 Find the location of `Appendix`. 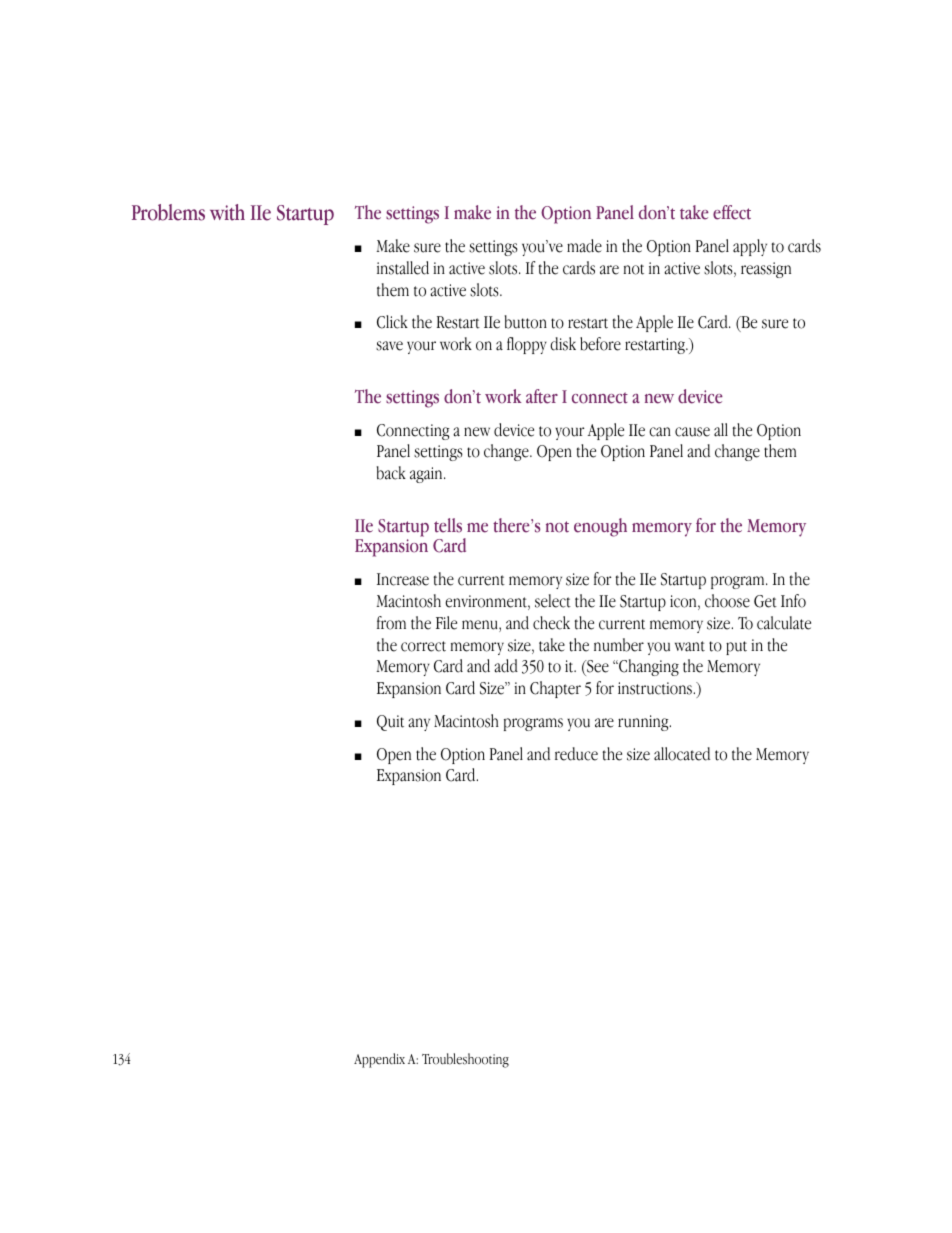

Appendix is located at coordinates (379, 1060).
